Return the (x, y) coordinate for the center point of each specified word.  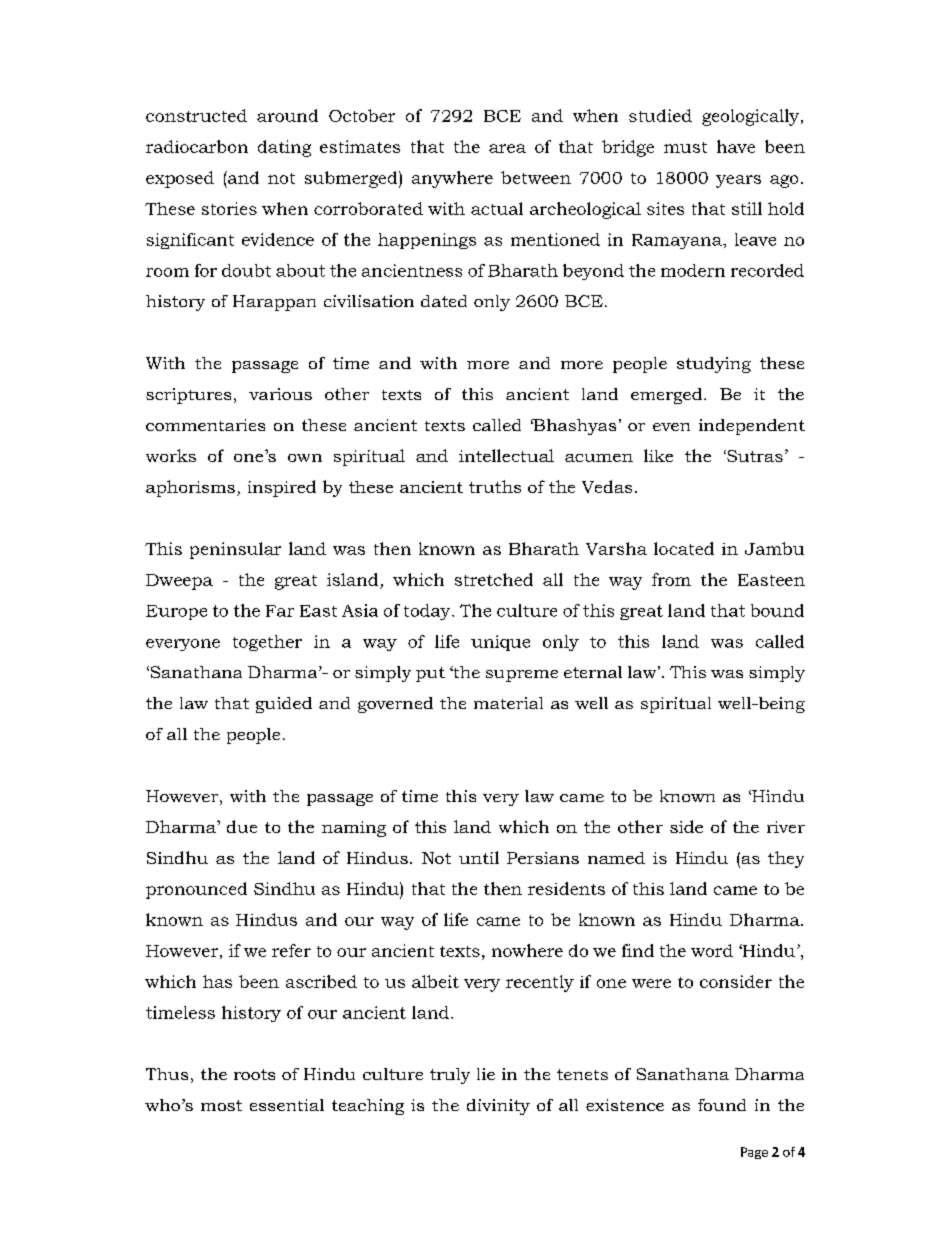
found (722, 1105)
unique (500, 643)
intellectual (506, 455)
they (786, 859)
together (267, 643)
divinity (498, 1107)
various (280, 394)
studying (714, 365)
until (479, 857)
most (221, 1105)
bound (777, 610)
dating (284, 148)
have (736, 146)
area (507, 148)
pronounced (196, 890)
